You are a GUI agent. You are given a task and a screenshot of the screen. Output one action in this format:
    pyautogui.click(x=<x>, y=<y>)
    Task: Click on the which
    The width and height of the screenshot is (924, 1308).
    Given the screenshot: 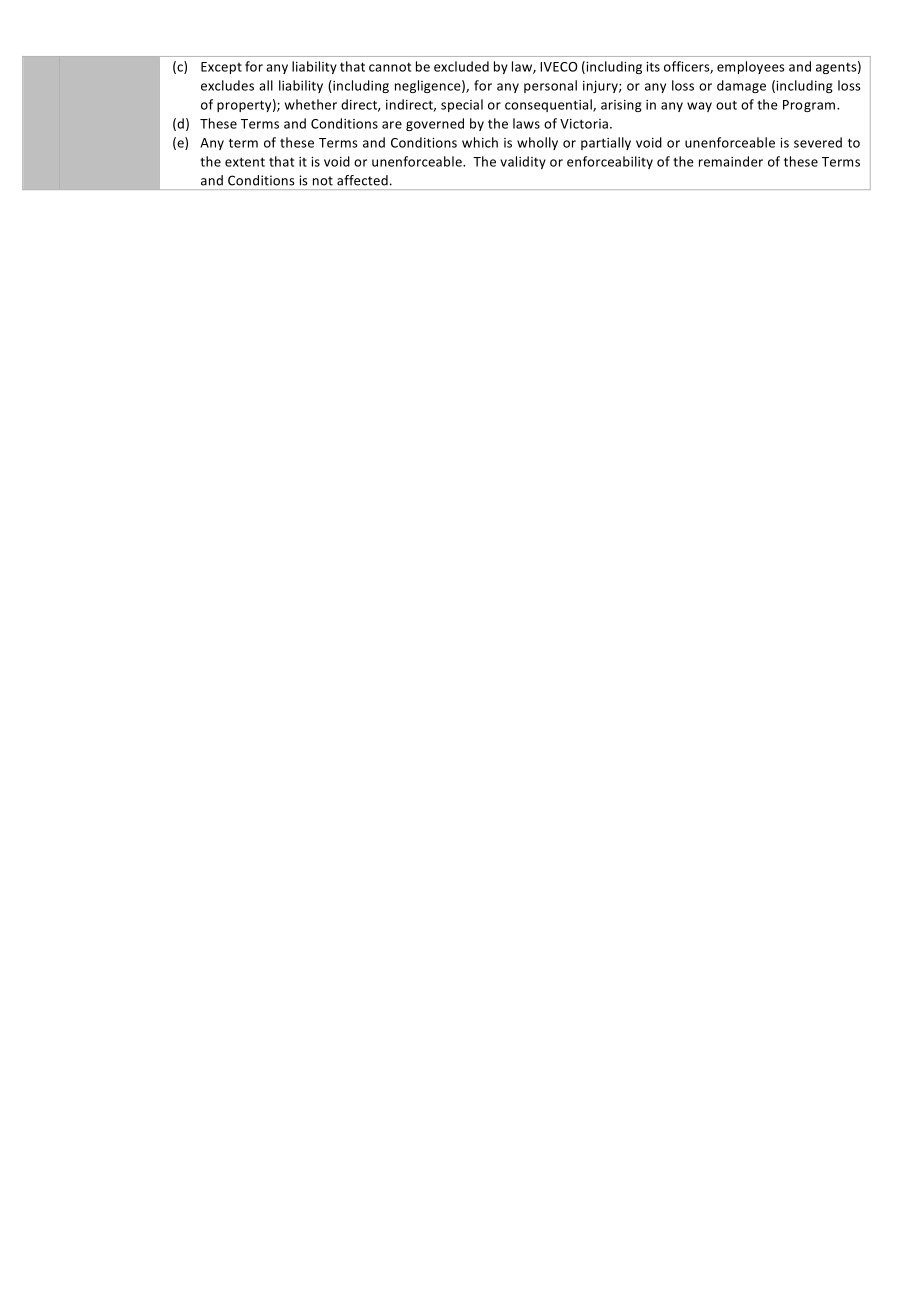 What is the action you would take?
    pyautogui.click(x=480, y=142)
